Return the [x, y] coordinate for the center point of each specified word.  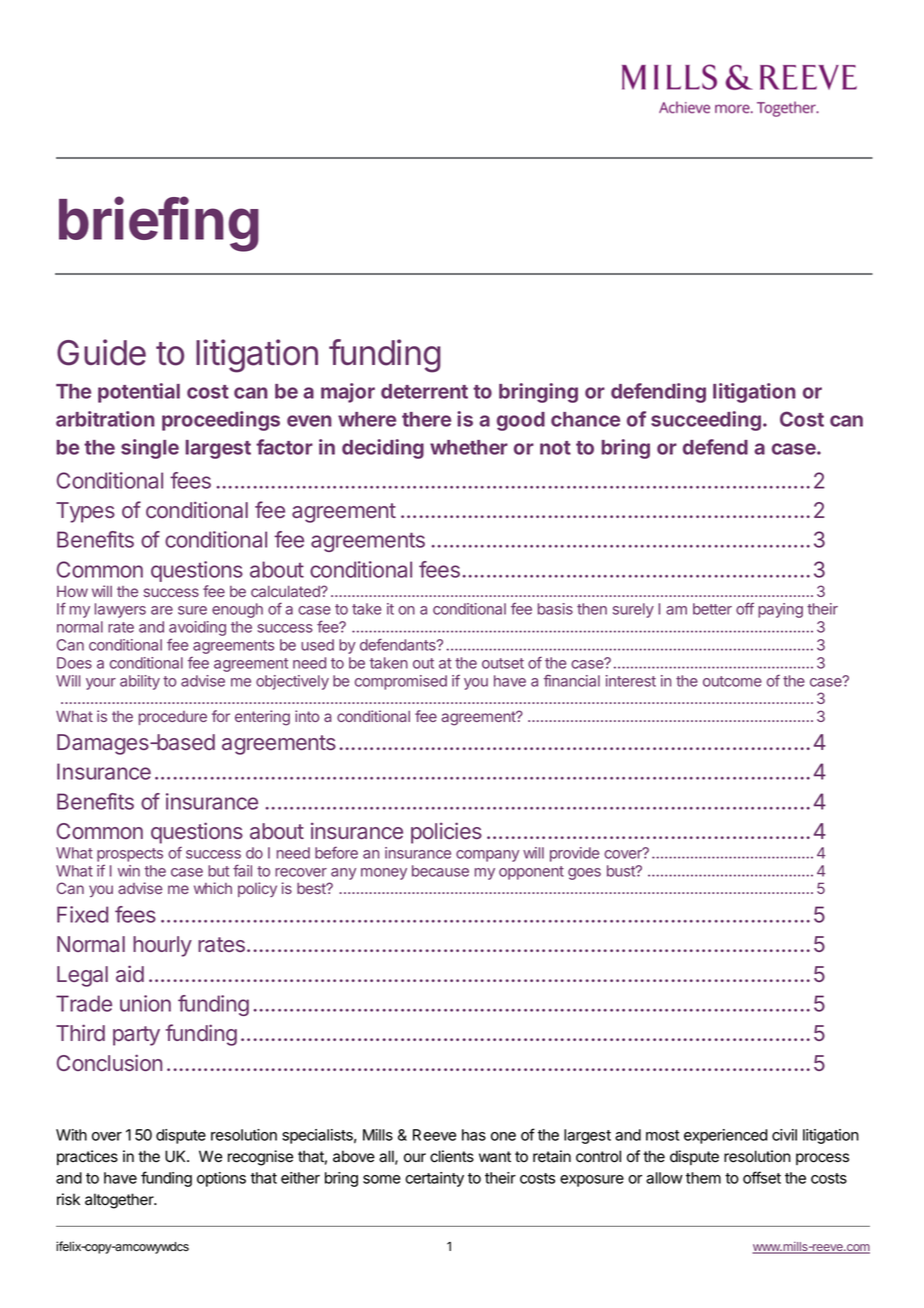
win [129, 871]
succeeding [706, 421]
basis [555, 609]
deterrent [424, 391]
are [162, 610]
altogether [120, 1201]
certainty [434, 1179]
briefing [159, 224]
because [440, 871]
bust [622, 871]
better [712, 609]
